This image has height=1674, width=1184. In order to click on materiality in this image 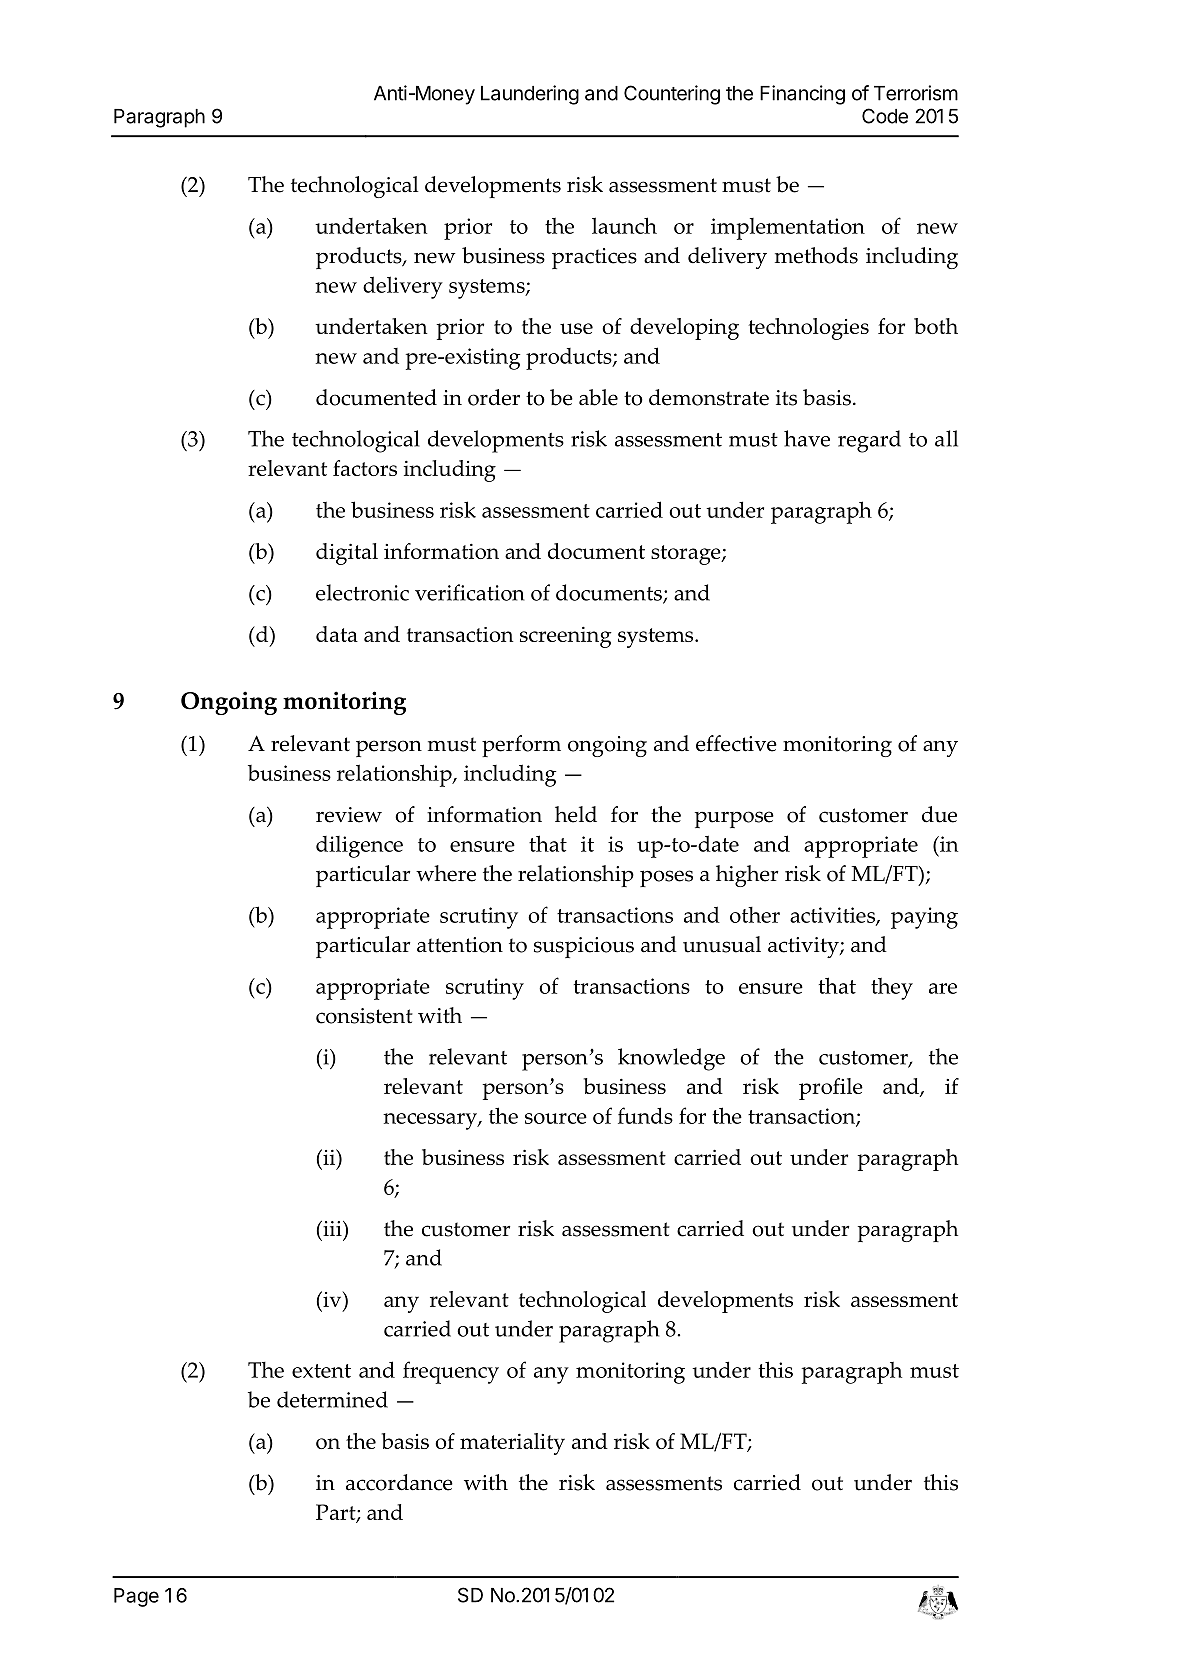, I will do `click(512, 1444)`.
